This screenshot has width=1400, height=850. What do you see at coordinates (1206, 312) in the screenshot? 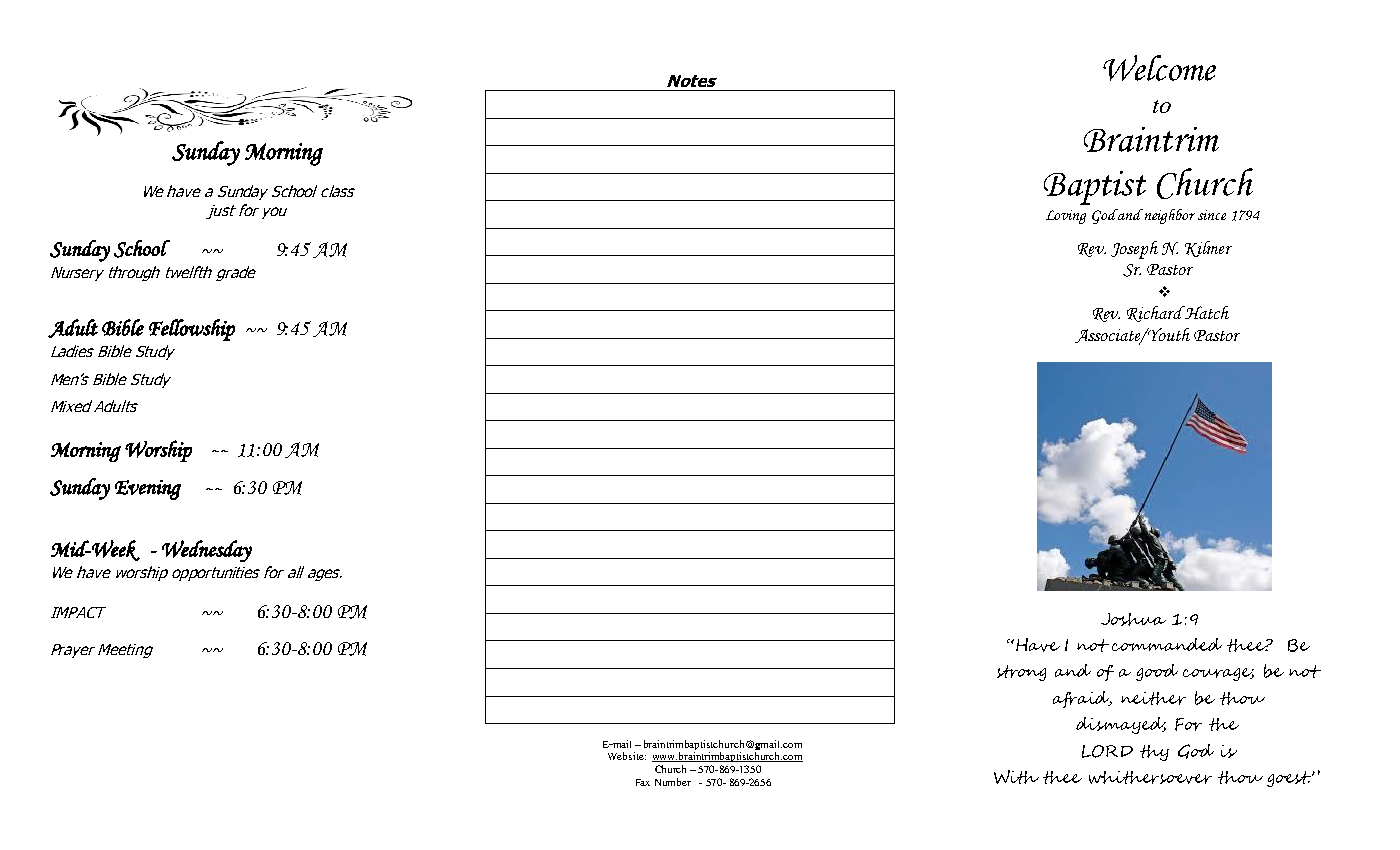
I see `Hatch` at bounding box center [1206, 312].
